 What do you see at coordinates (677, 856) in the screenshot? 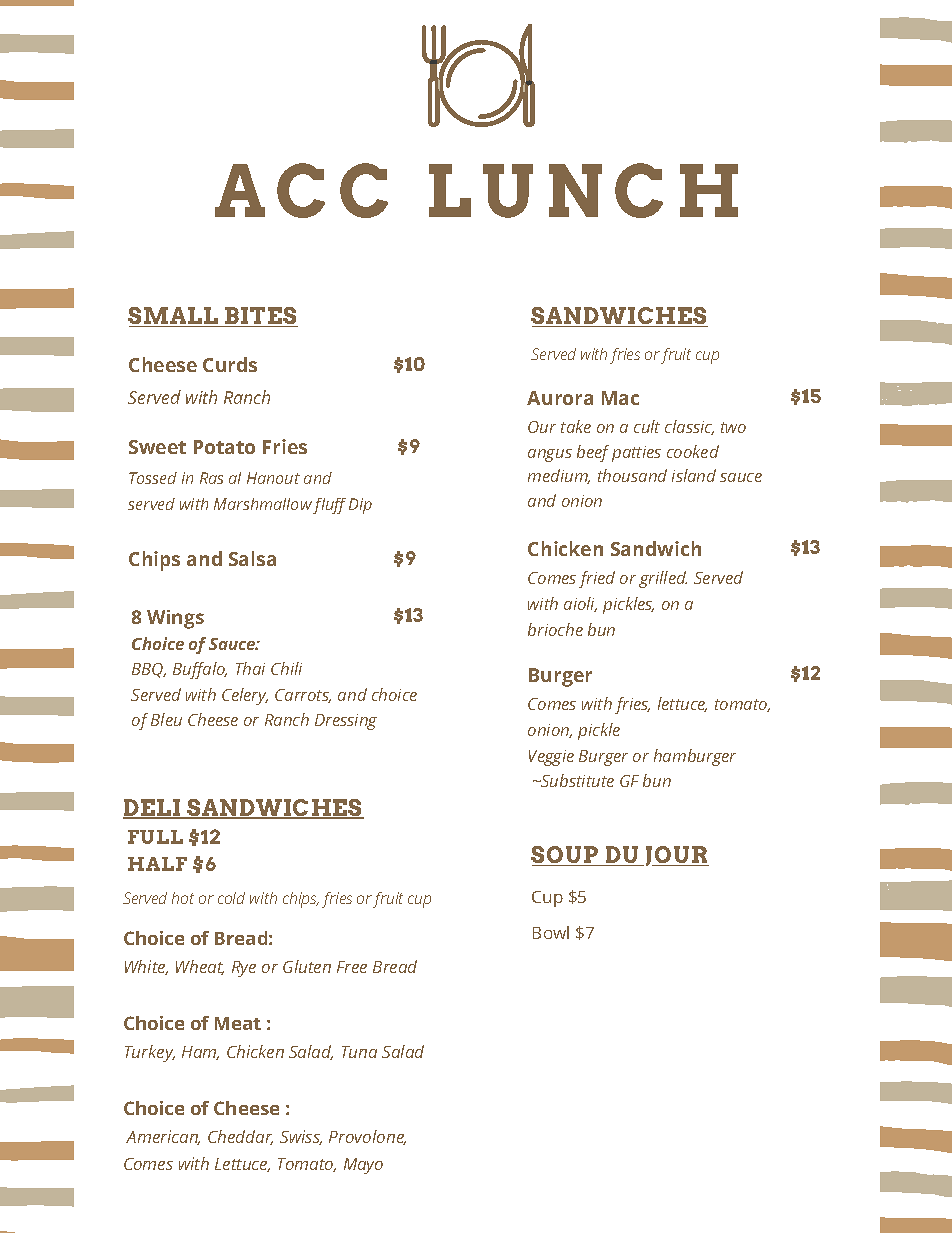
I see `JOUR` at bounding box center [677, 856].
